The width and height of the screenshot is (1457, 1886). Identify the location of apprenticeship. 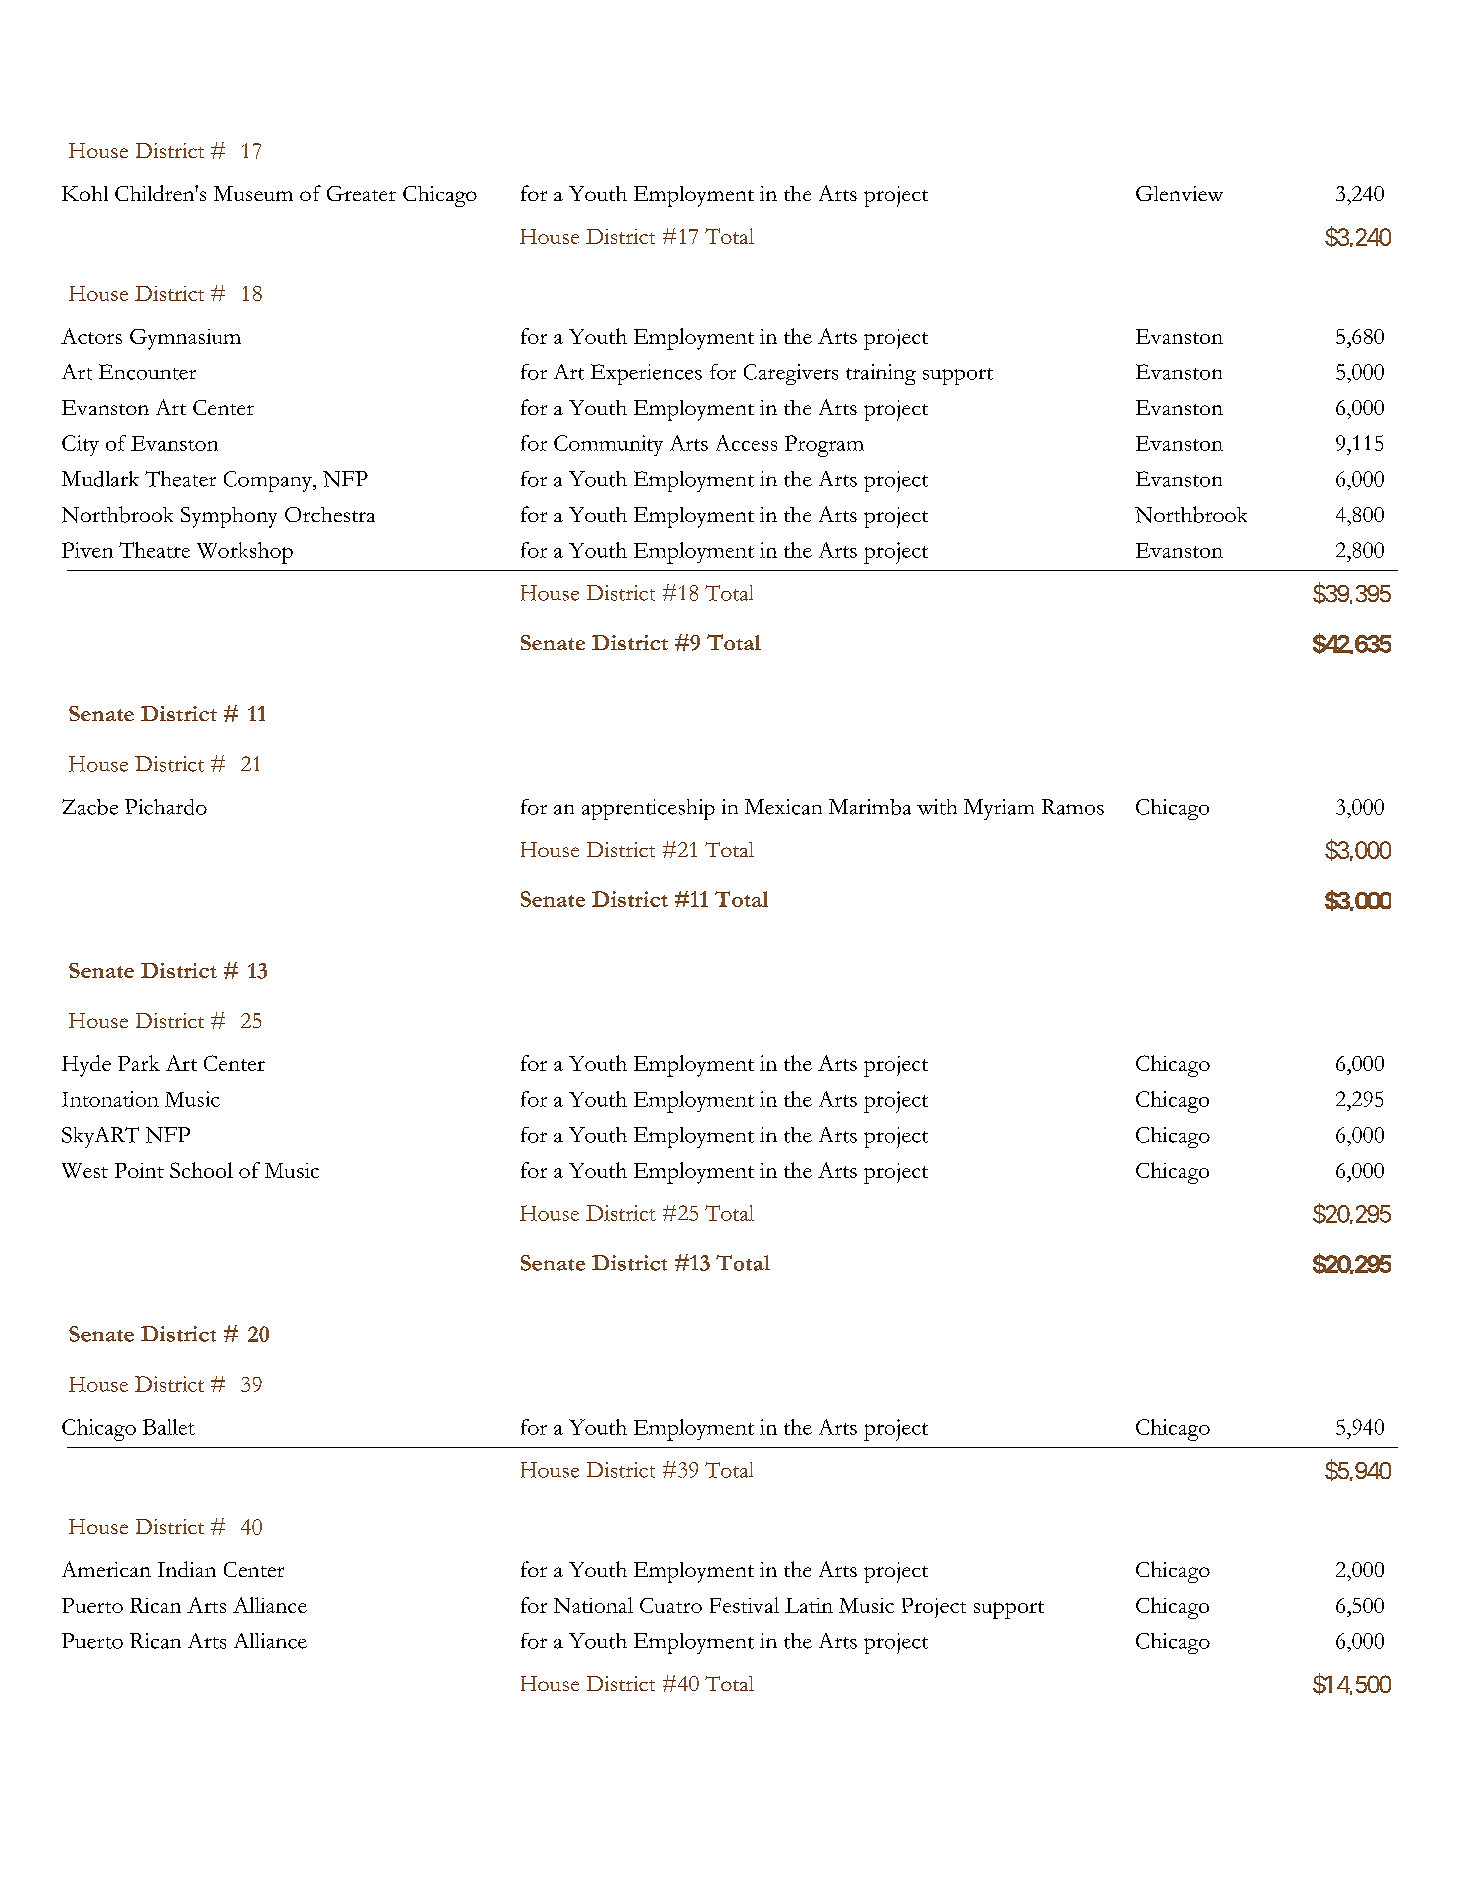
(648, 809).
